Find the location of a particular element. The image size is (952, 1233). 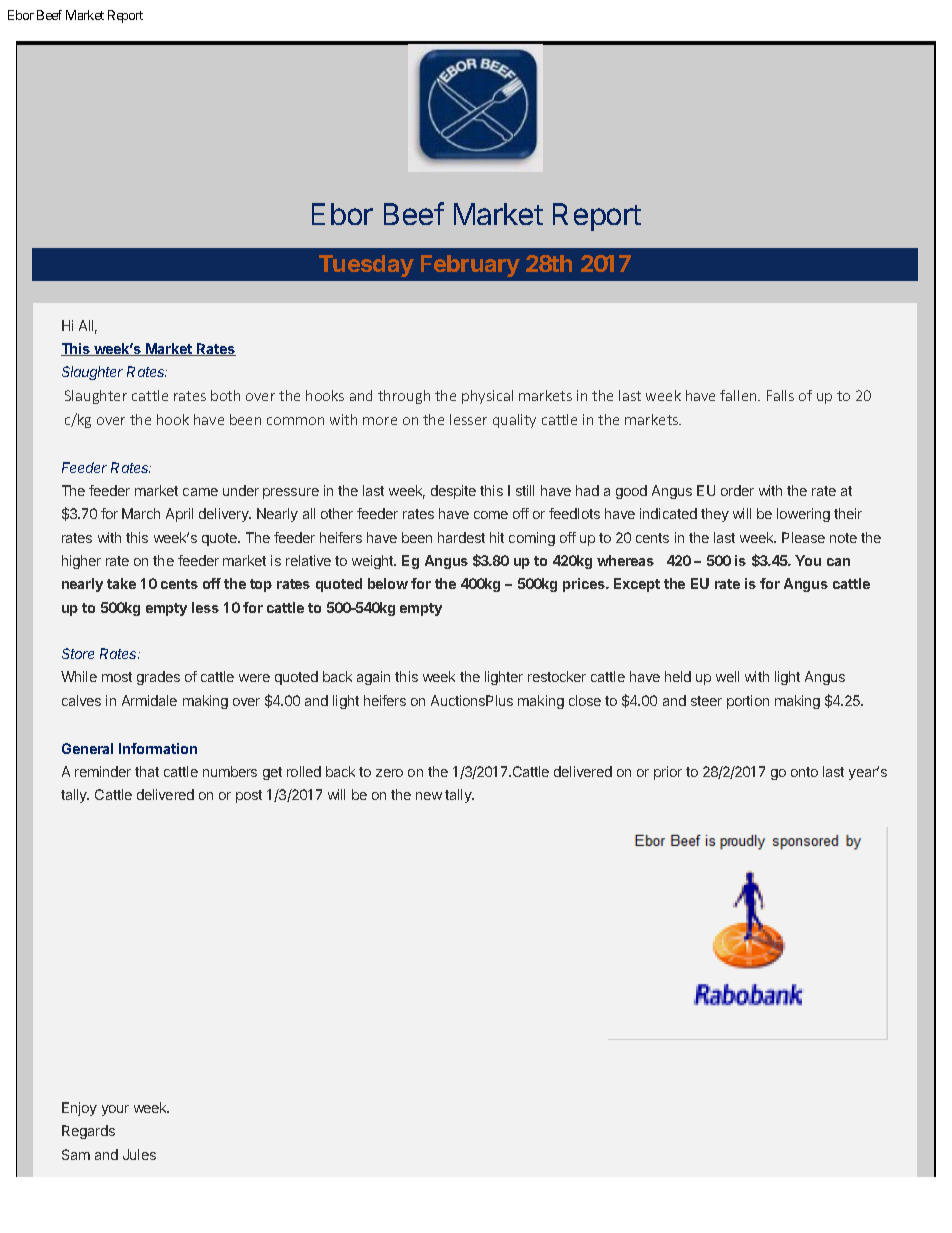

portion is located at coordinates (748, 702).
